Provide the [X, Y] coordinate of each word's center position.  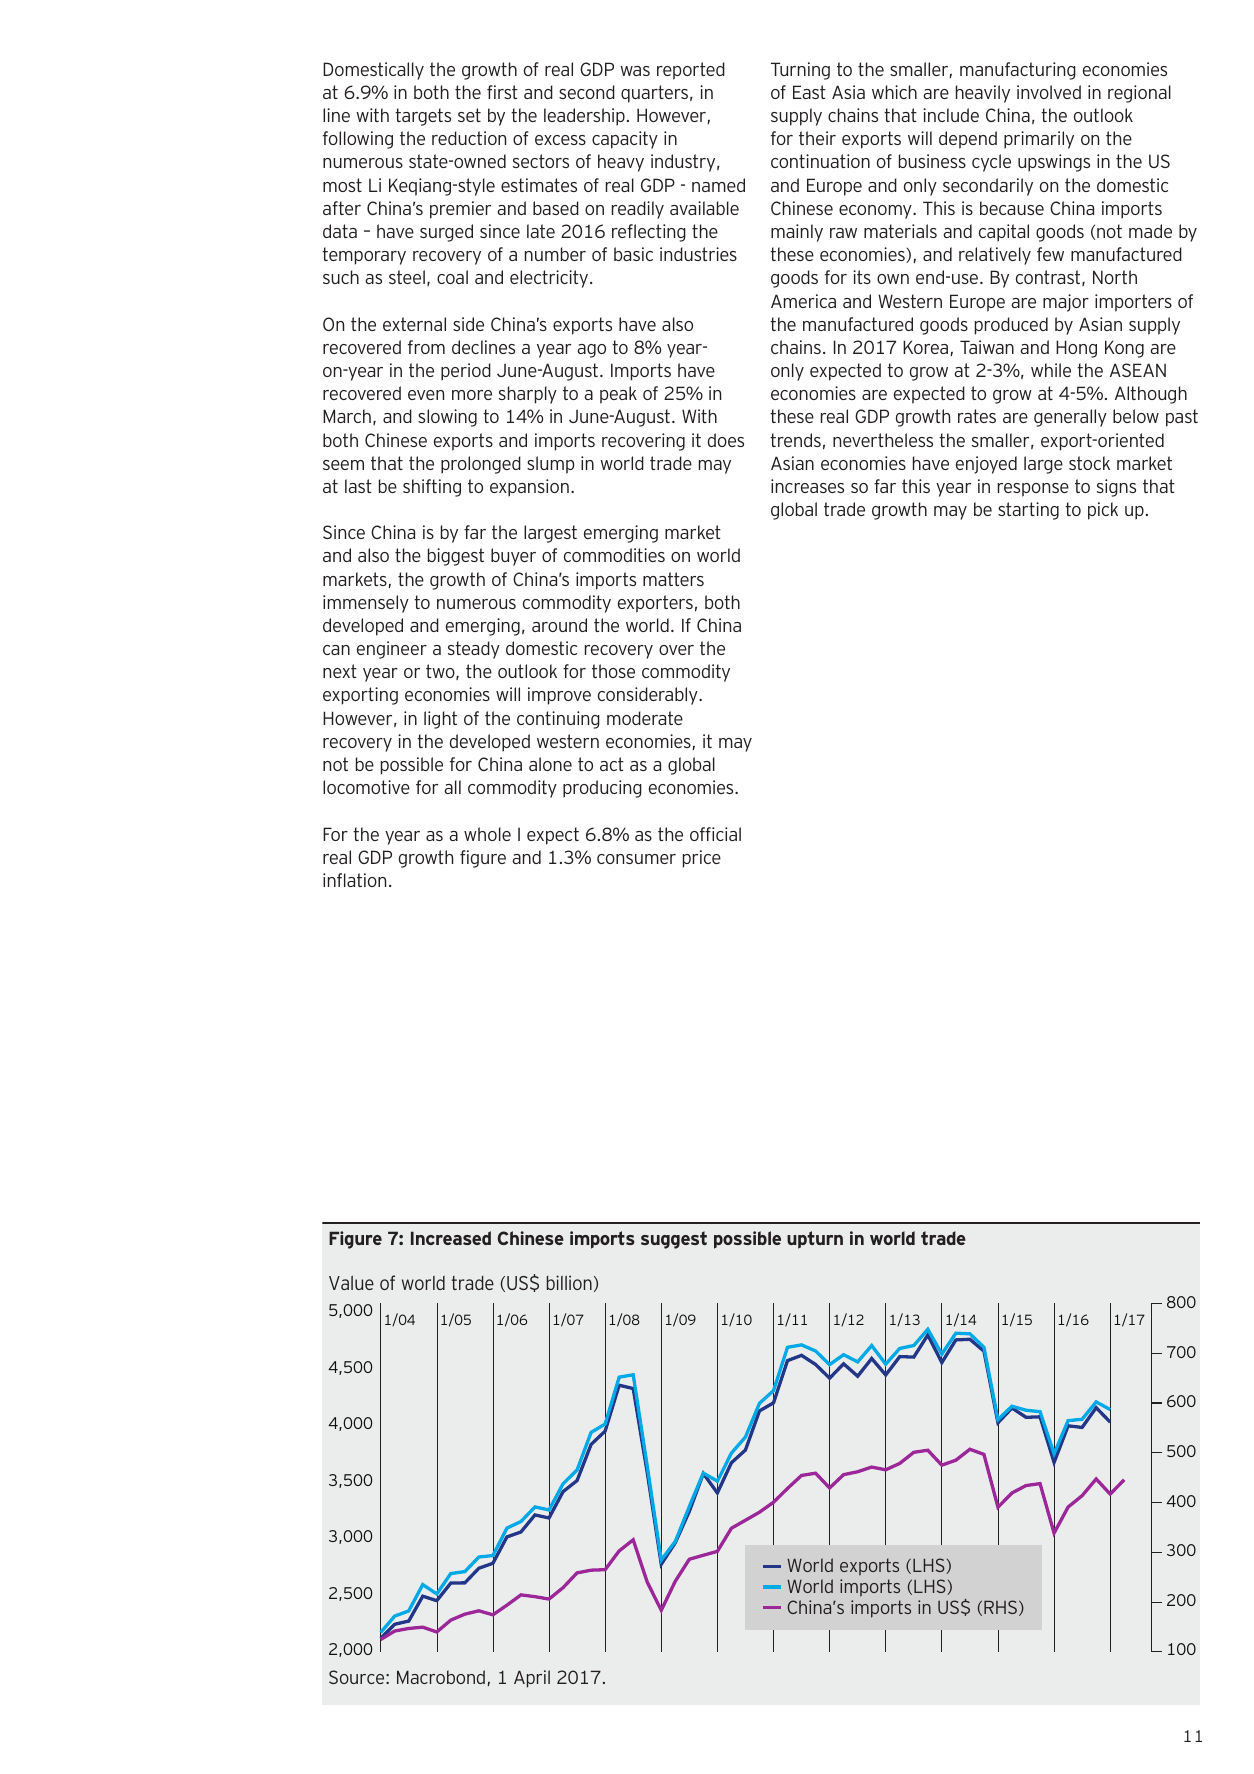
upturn [815, 1240]
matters [673, 579]
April [532, 1679]
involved [1049, 92]
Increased [451, 1238]
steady [474, 650]
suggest [674, 1240]
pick [1103, 511]
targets [423, 117]
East [809, 92]
